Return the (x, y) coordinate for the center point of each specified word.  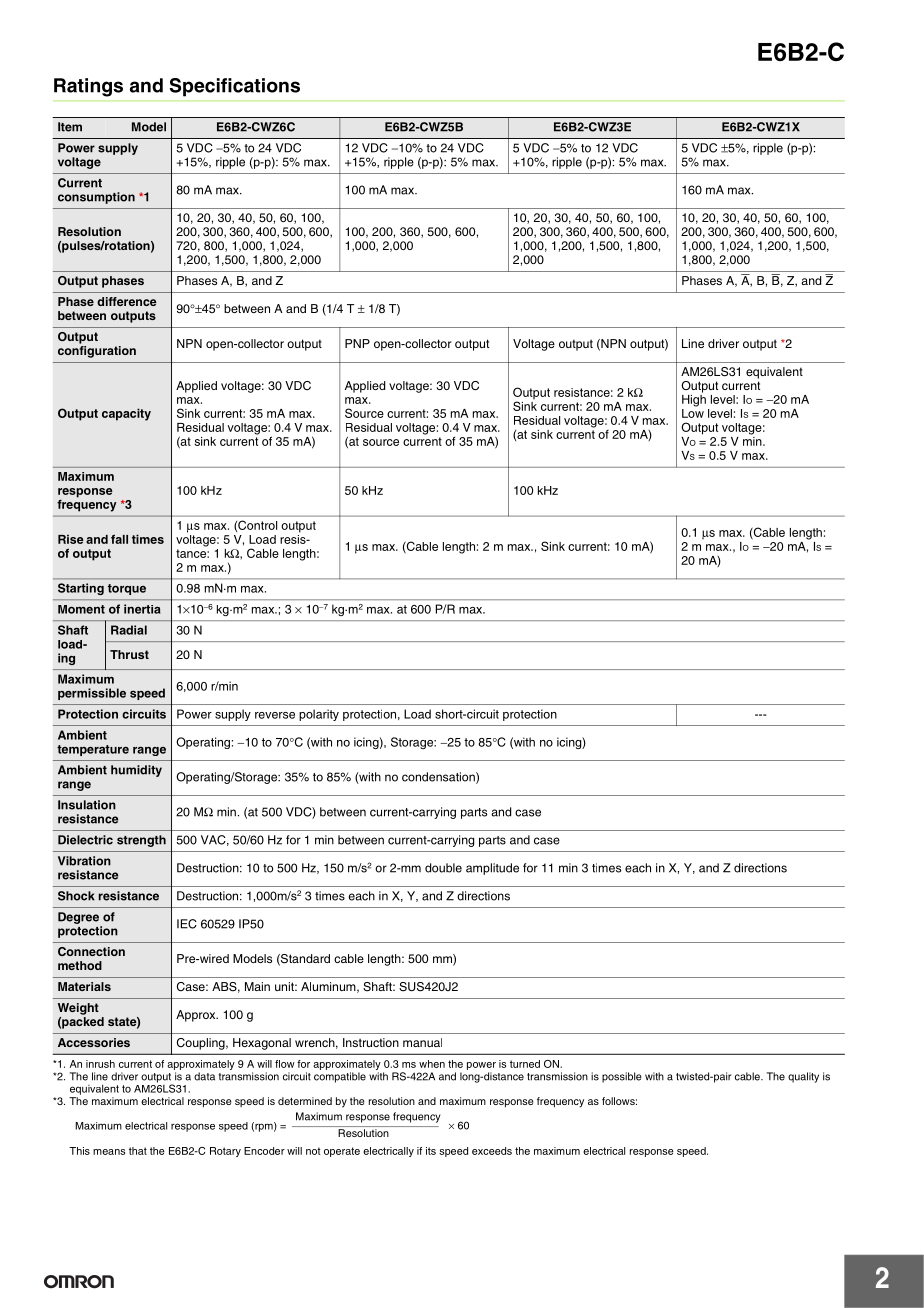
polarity (319, 715)
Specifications (235, 87)
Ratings (88, 87)
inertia (142, 609)
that (138, 1151)
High (694, 399)
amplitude (492, 869)
